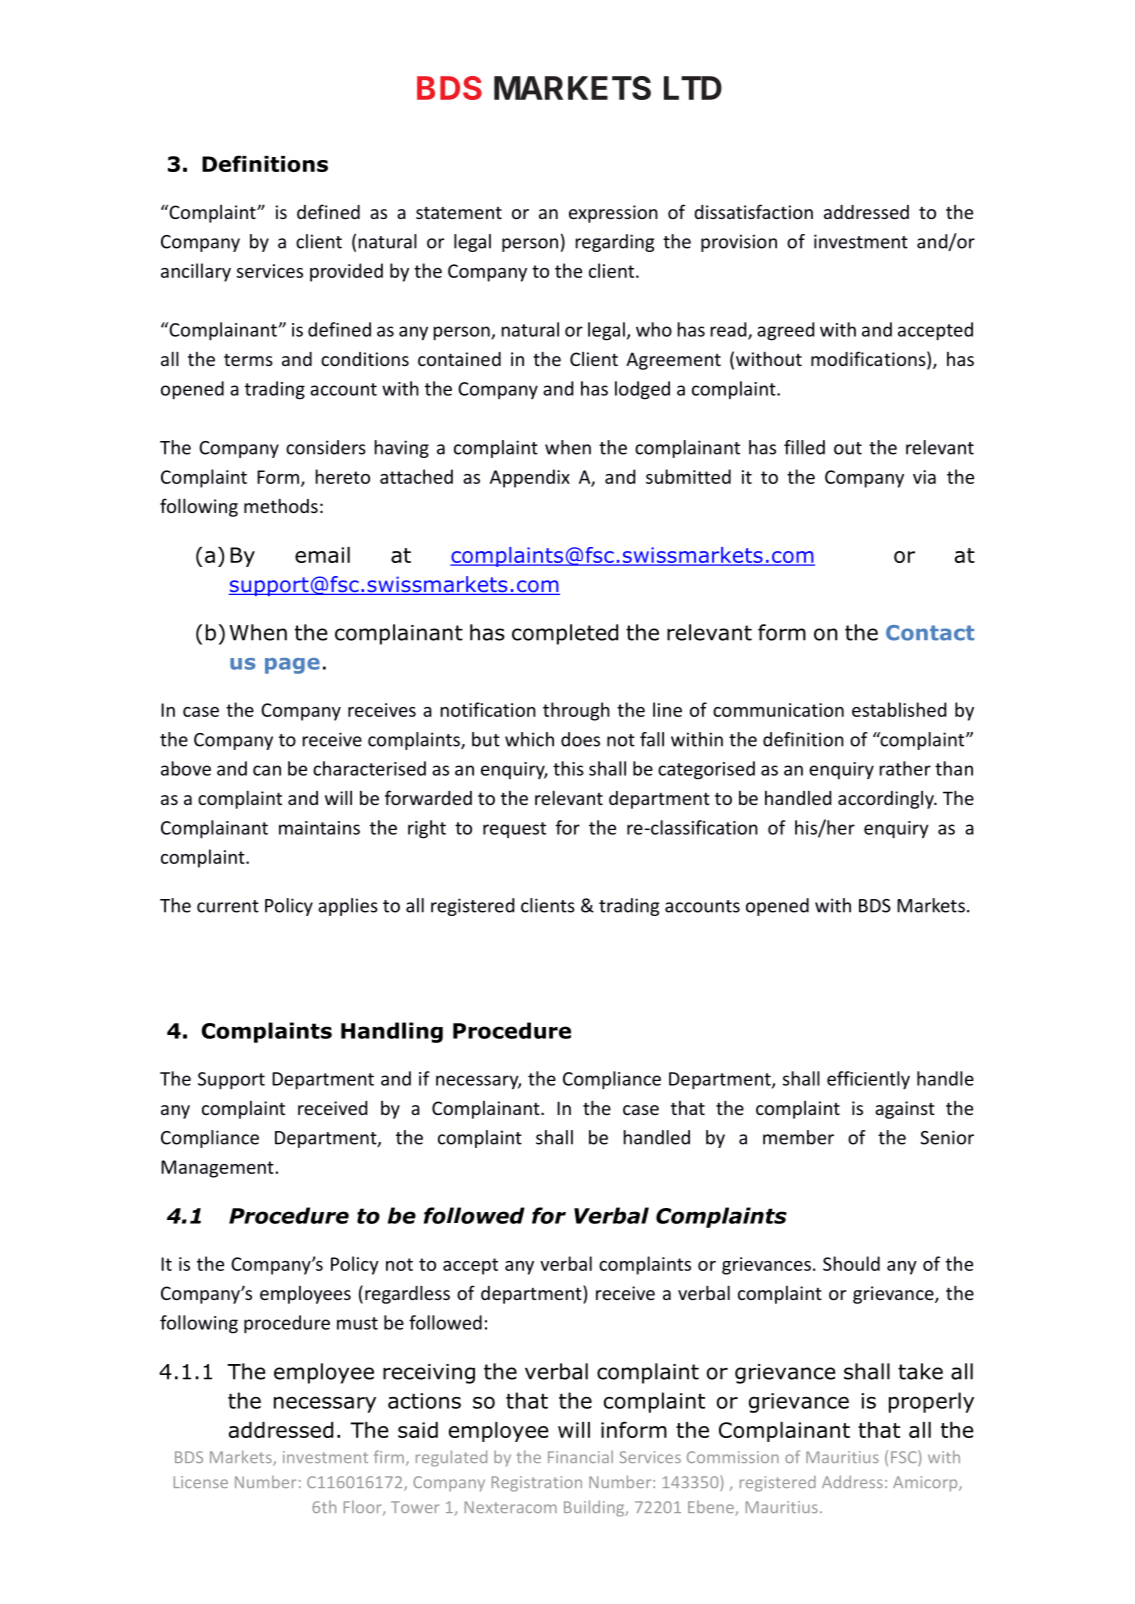  I want to click on regardless, so click(407, 1294).
